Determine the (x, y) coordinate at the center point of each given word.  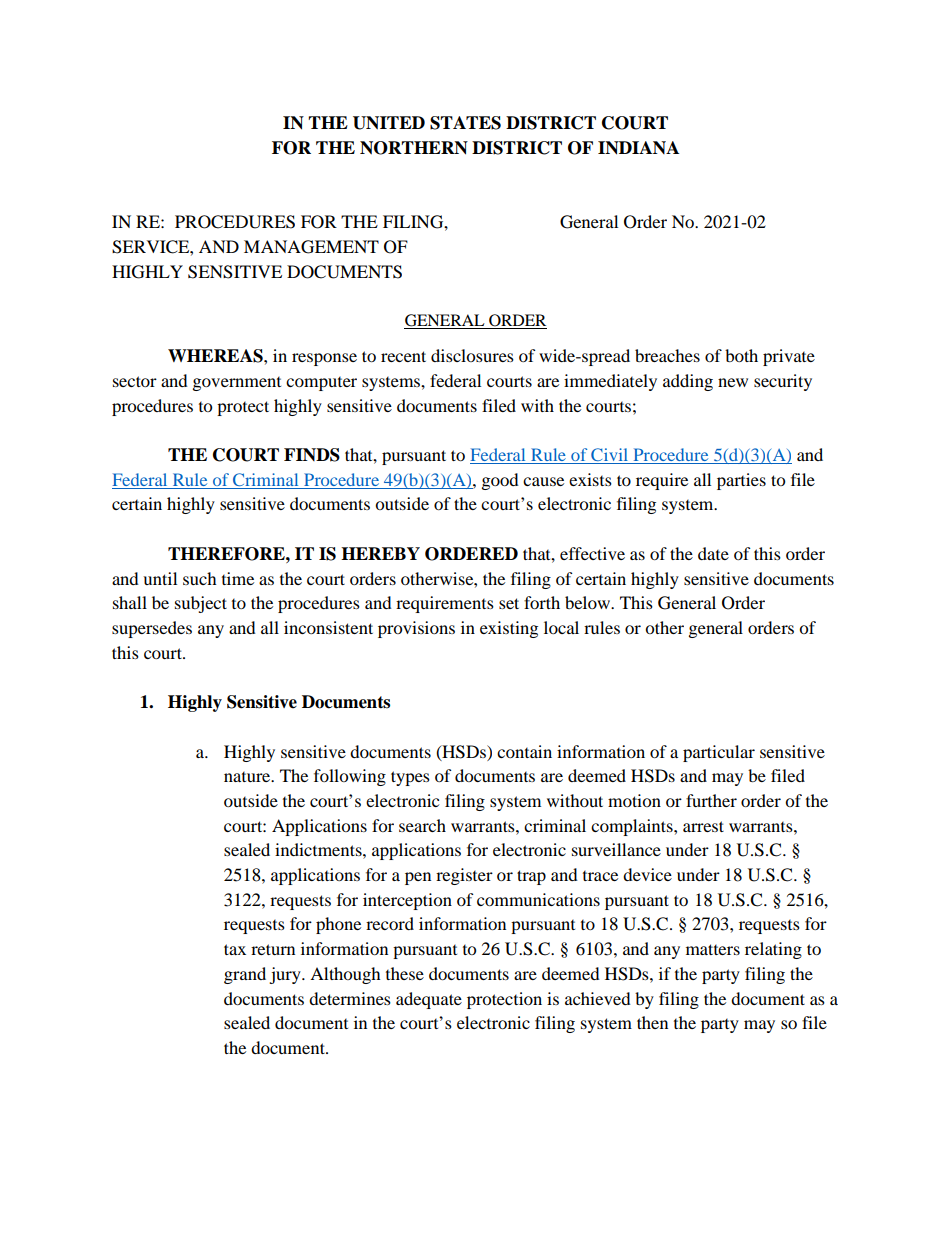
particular (719, 753)
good (500, 481)
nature (248, 777)
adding (688, 382)
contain (524, 751)
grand (245, 975)
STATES (465, 123)
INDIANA (638, 148)
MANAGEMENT (311, 247)
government (237, 384)
